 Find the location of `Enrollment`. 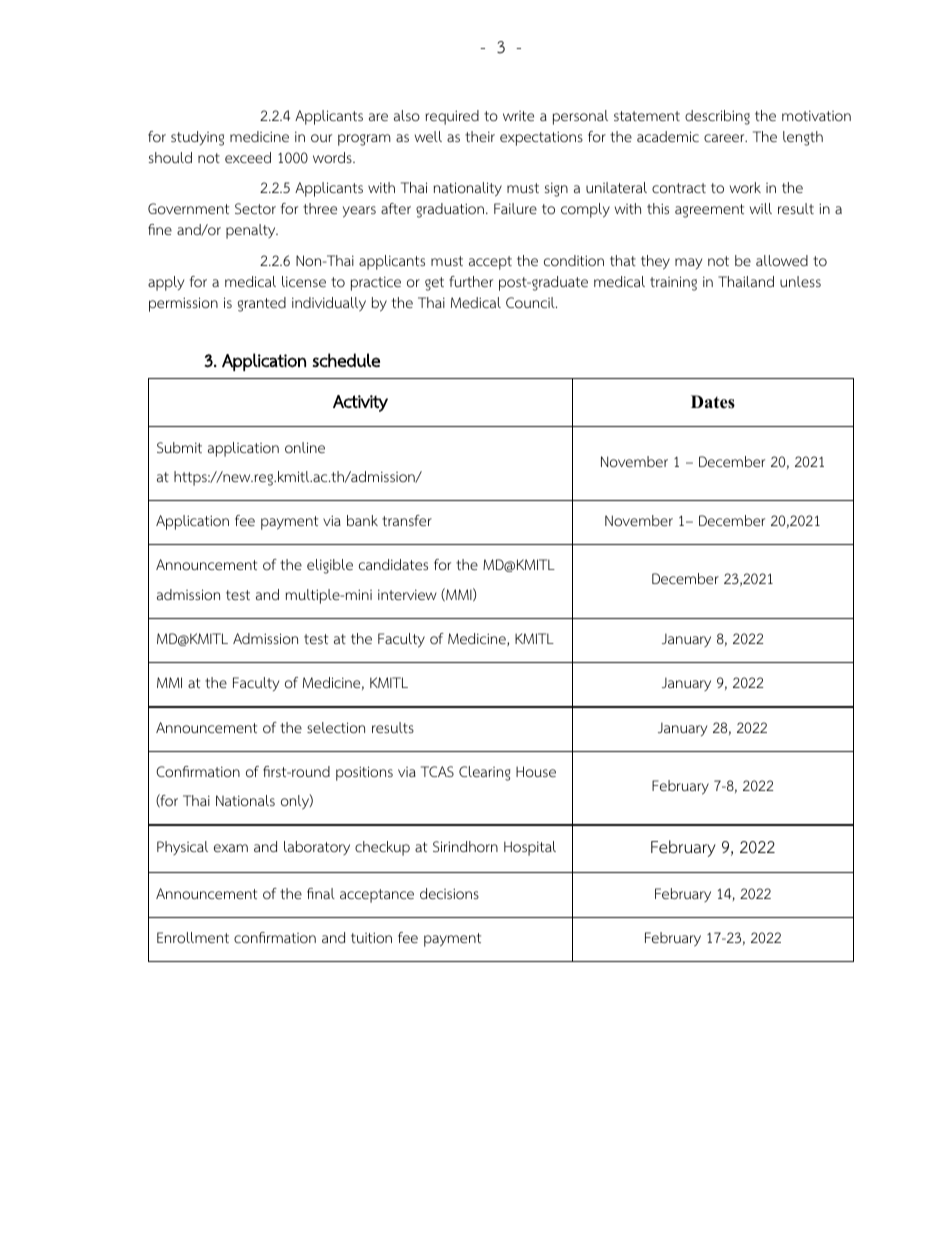

Enrollment is located at coordinates (193, 938).
